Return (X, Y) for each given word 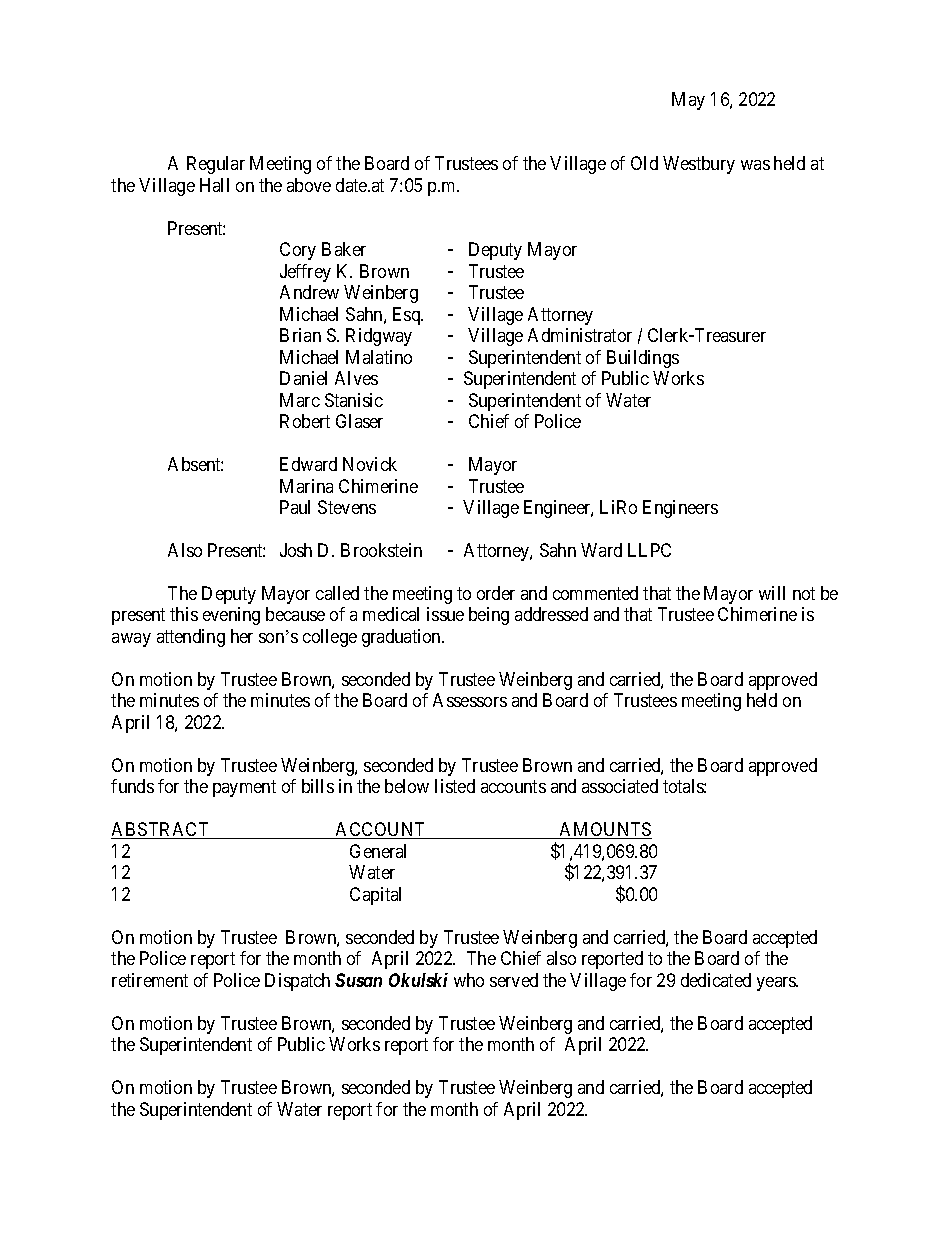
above (309, 185)
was (755, 165)
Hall (214, 185)
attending (191, 638)
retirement (150, 980)
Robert (305, 421)
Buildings (643, 359)
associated (620, 786)
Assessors (470, 700)
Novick (370, 464)
